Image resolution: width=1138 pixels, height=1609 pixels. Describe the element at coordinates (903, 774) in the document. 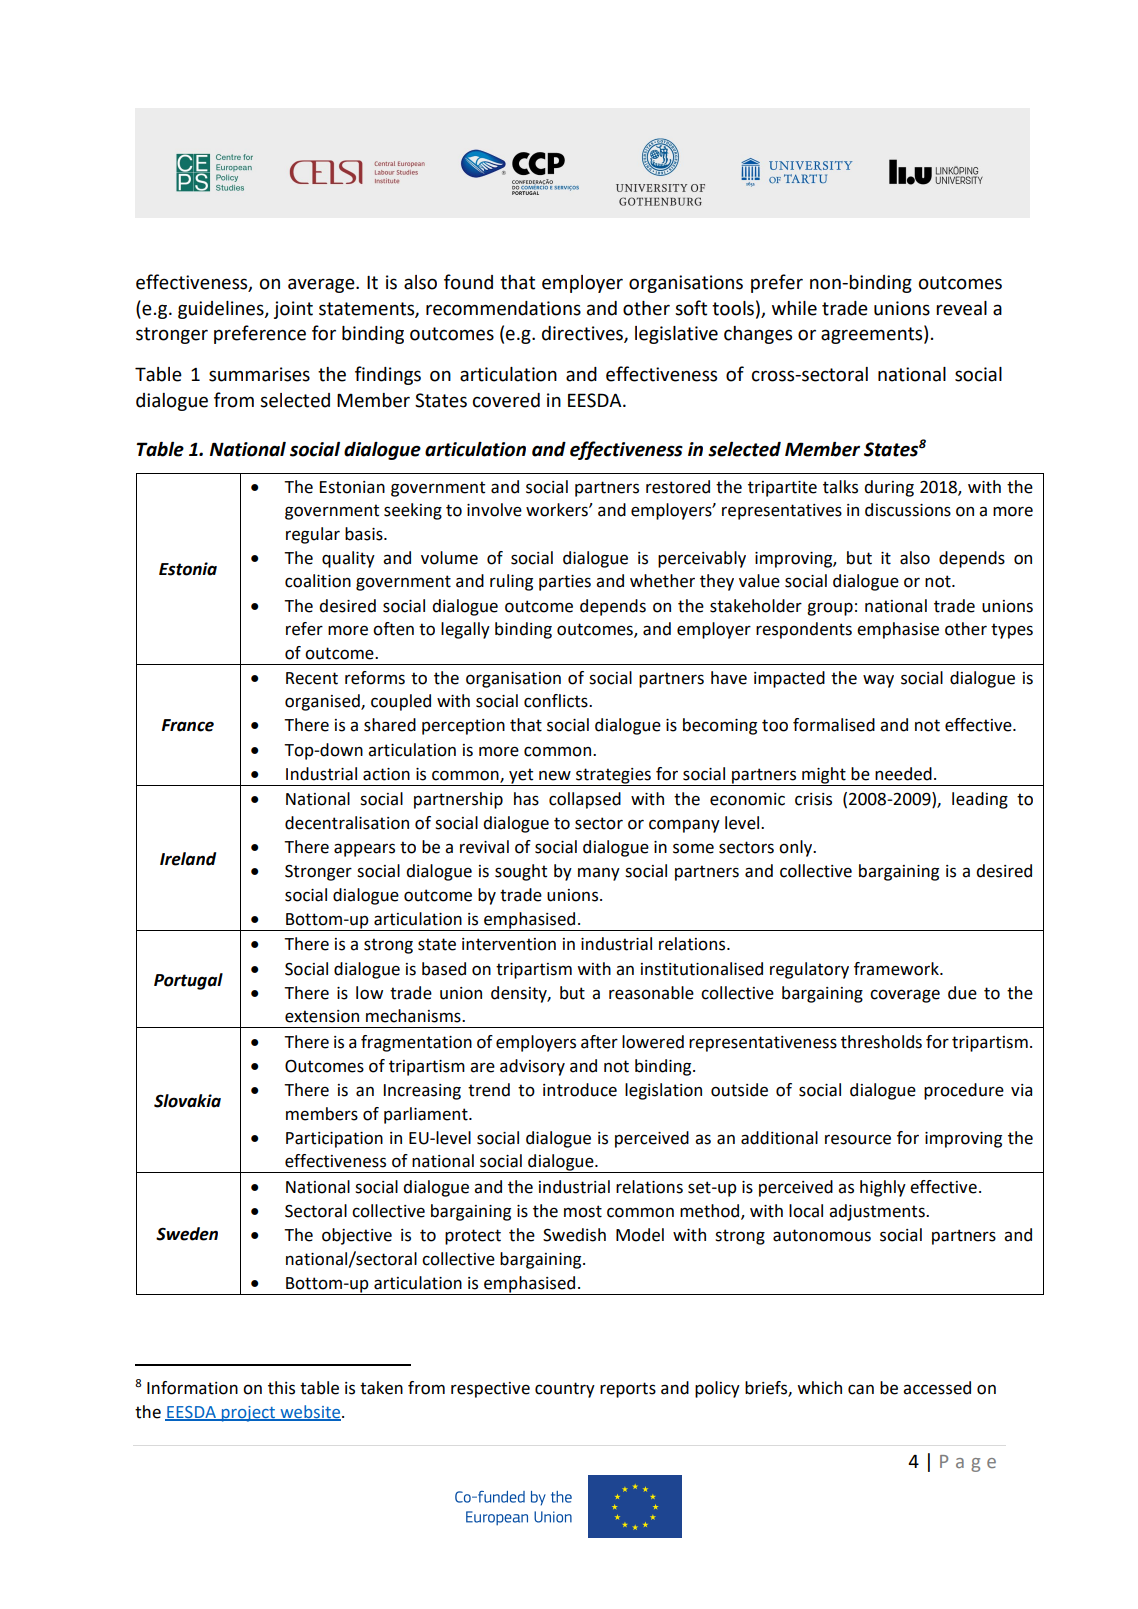

I see `needed` at that location.
